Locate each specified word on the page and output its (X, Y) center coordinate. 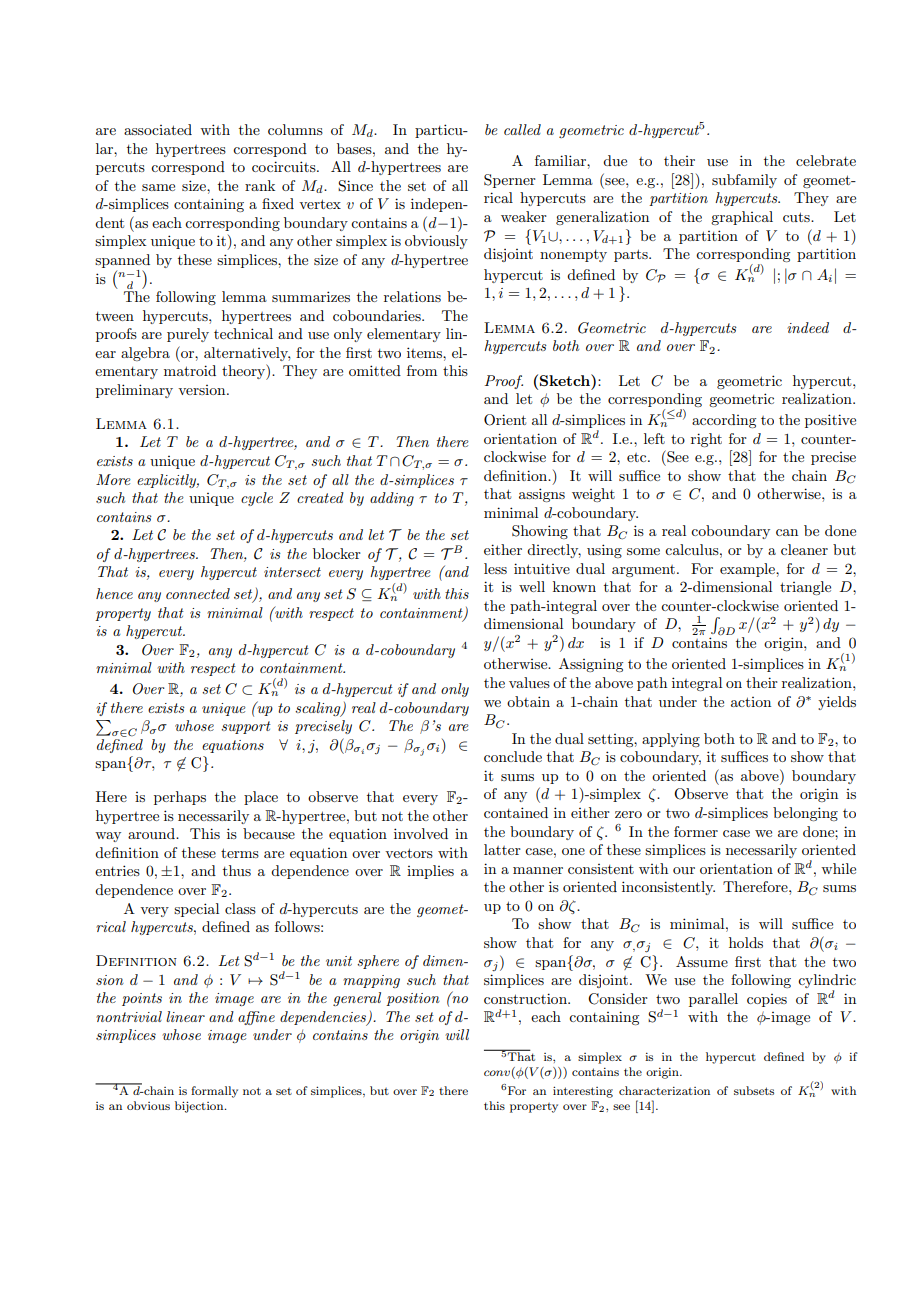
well (532, 586)
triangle (805, 588)
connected (198, 593)
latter (502, 849)
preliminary (134, 391)
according (724, 421)
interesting (583, 1092)
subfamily (744, 181)
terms (240, 853)
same (158, 187)
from (422, 370)
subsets (754, 1090)
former (696, 831)
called (522, 129)
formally (214, 1092)
